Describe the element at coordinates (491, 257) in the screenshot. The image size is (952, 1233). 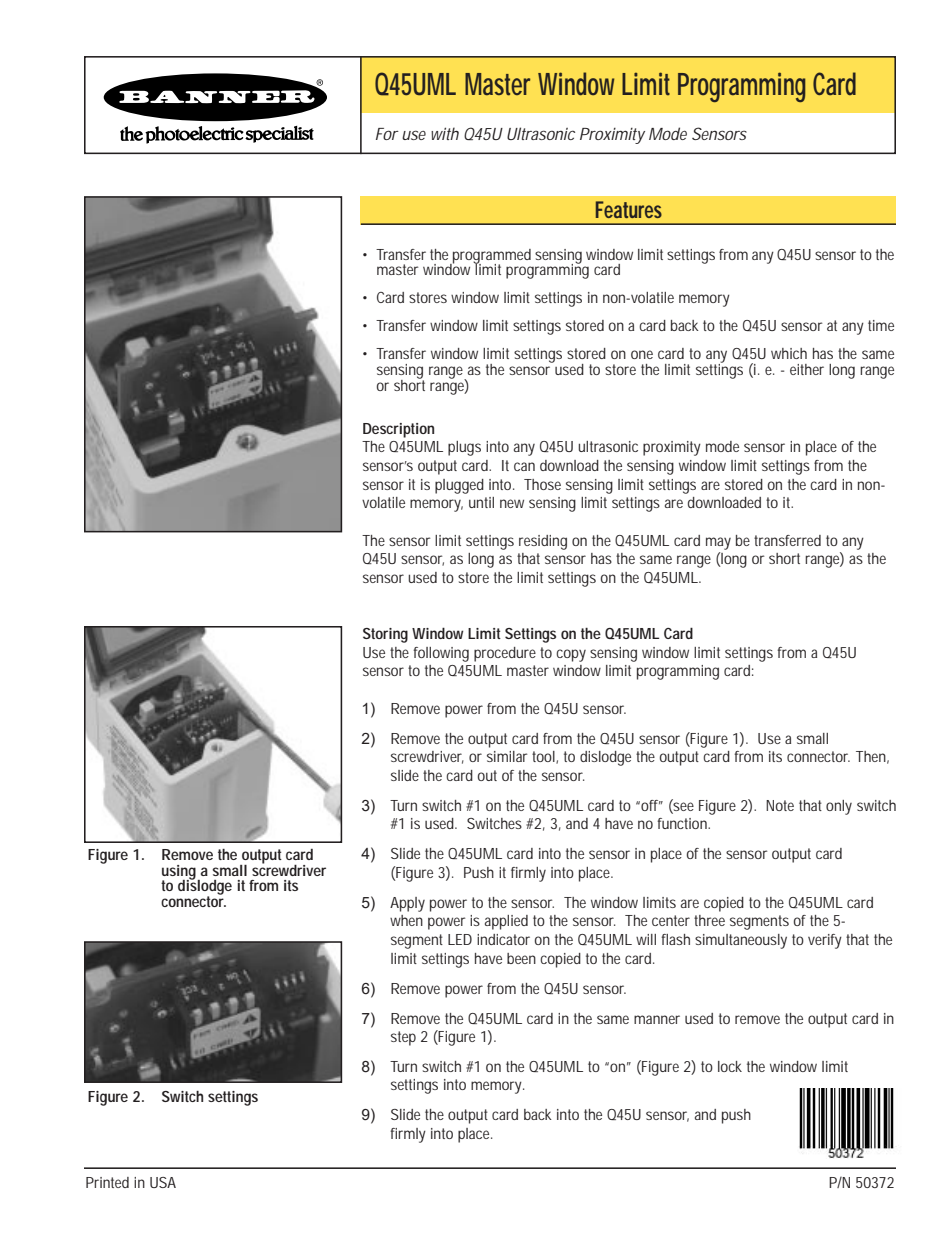
I see `programmed` at that location.
